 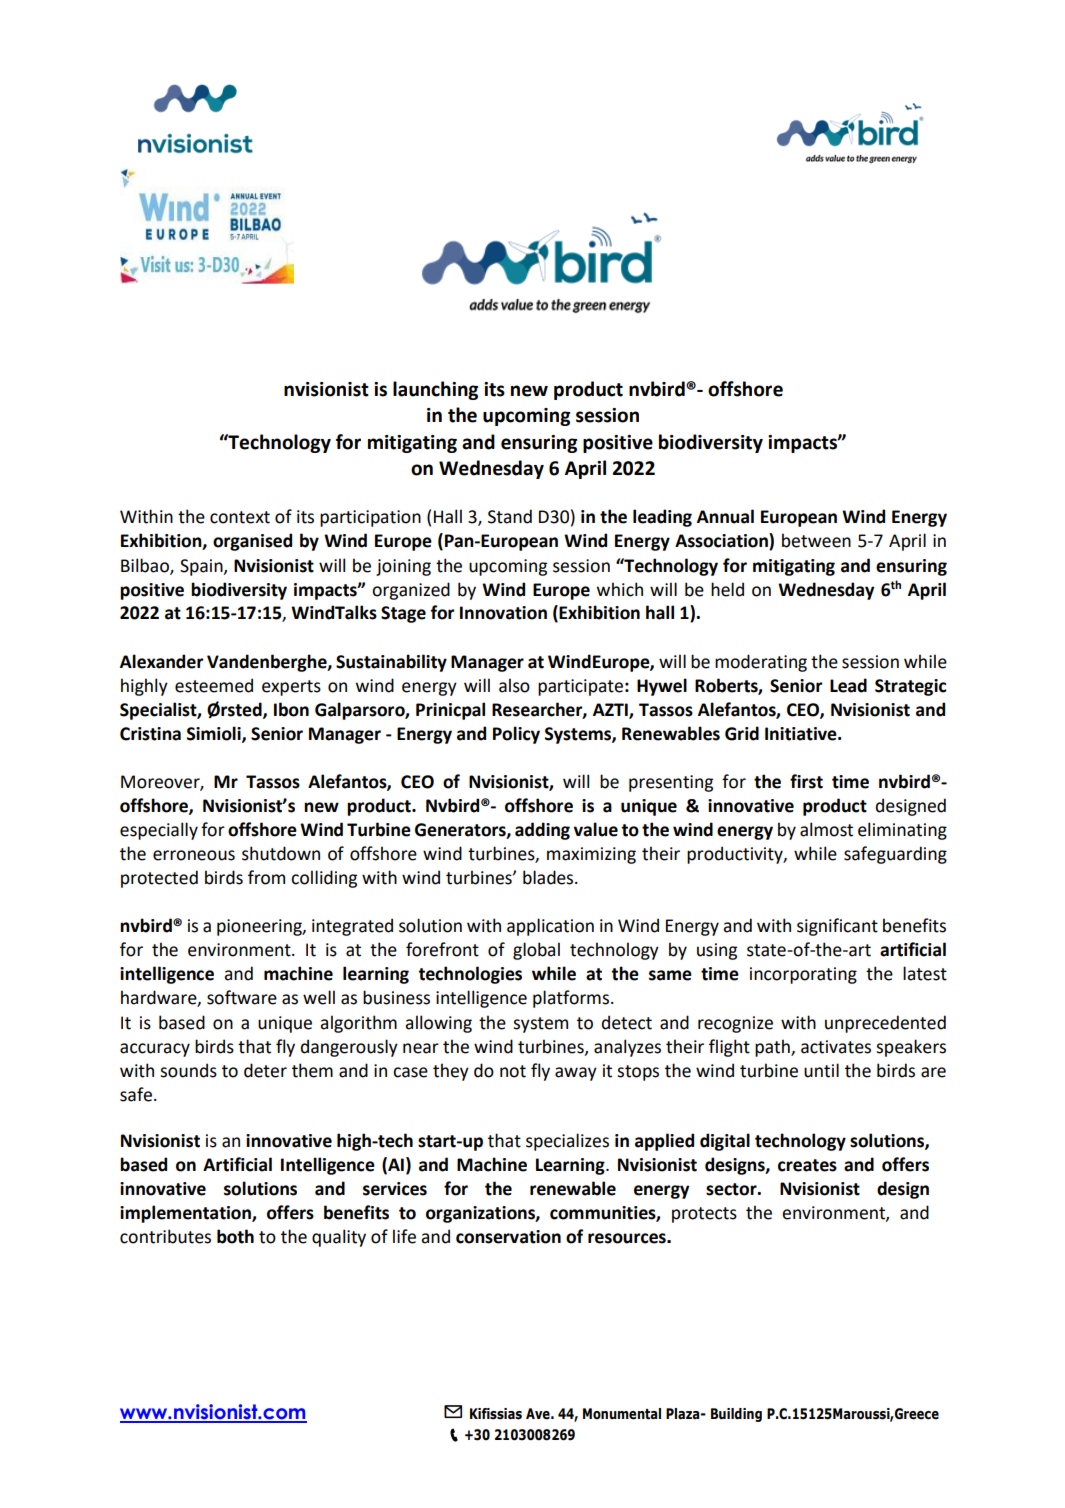 I want to click on software, so click(x=242, y=997).
